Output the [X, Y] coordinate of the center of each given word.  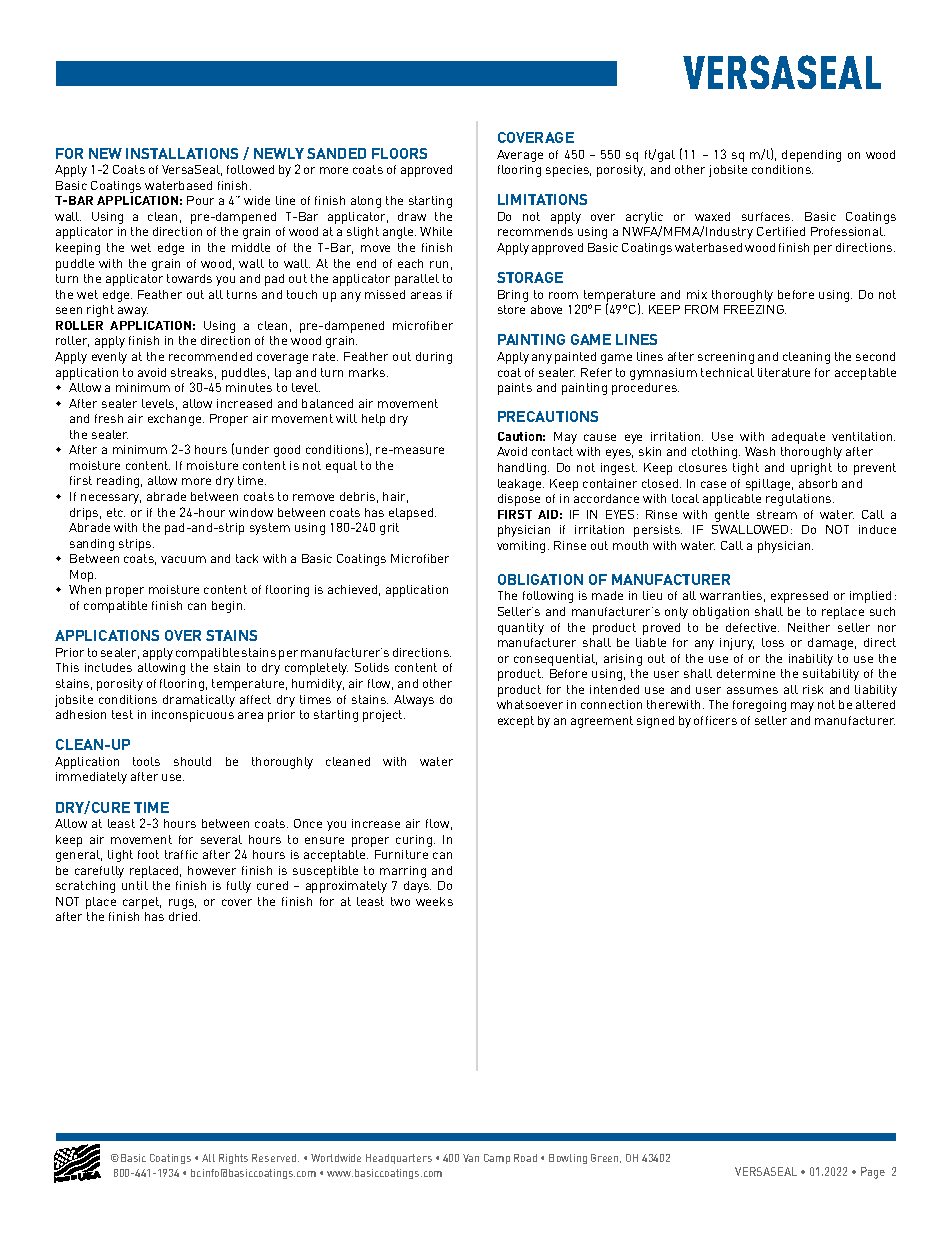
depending [811, 156]
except [516, 722]
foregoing [759, 706]
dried [184, 916]
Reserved [275, 1158]
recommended [210, 356]
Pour [200, 200]
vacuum [183, 559]
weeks [434, 901]
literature [784, 372]
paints [515, 389]
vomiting [521, 547]
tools [146, 761]
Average [520, 156]
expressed [799, 597]
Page [873, 1173]
